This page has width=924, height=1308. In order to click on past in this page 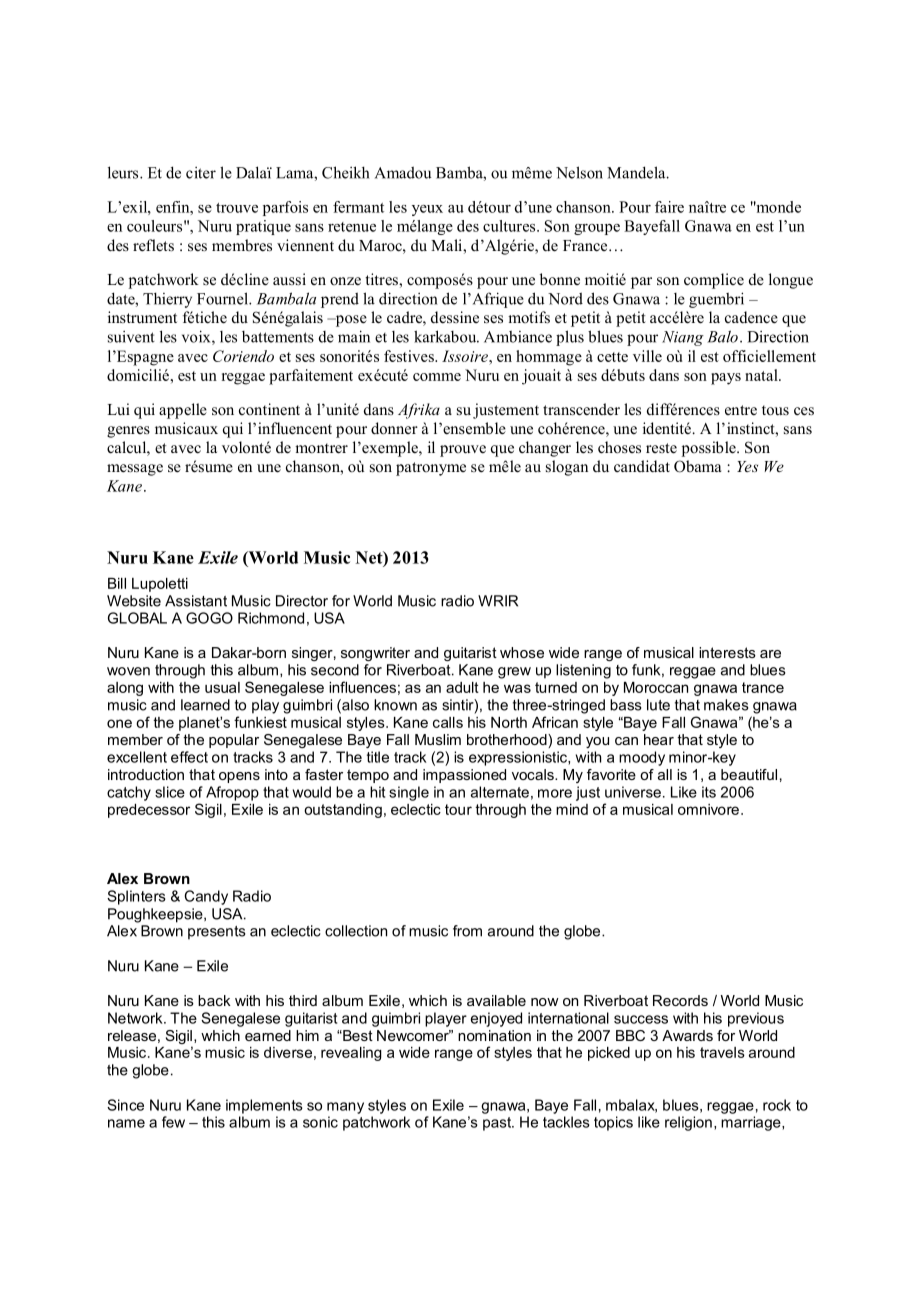, I will do `click(498, 1124)`.
